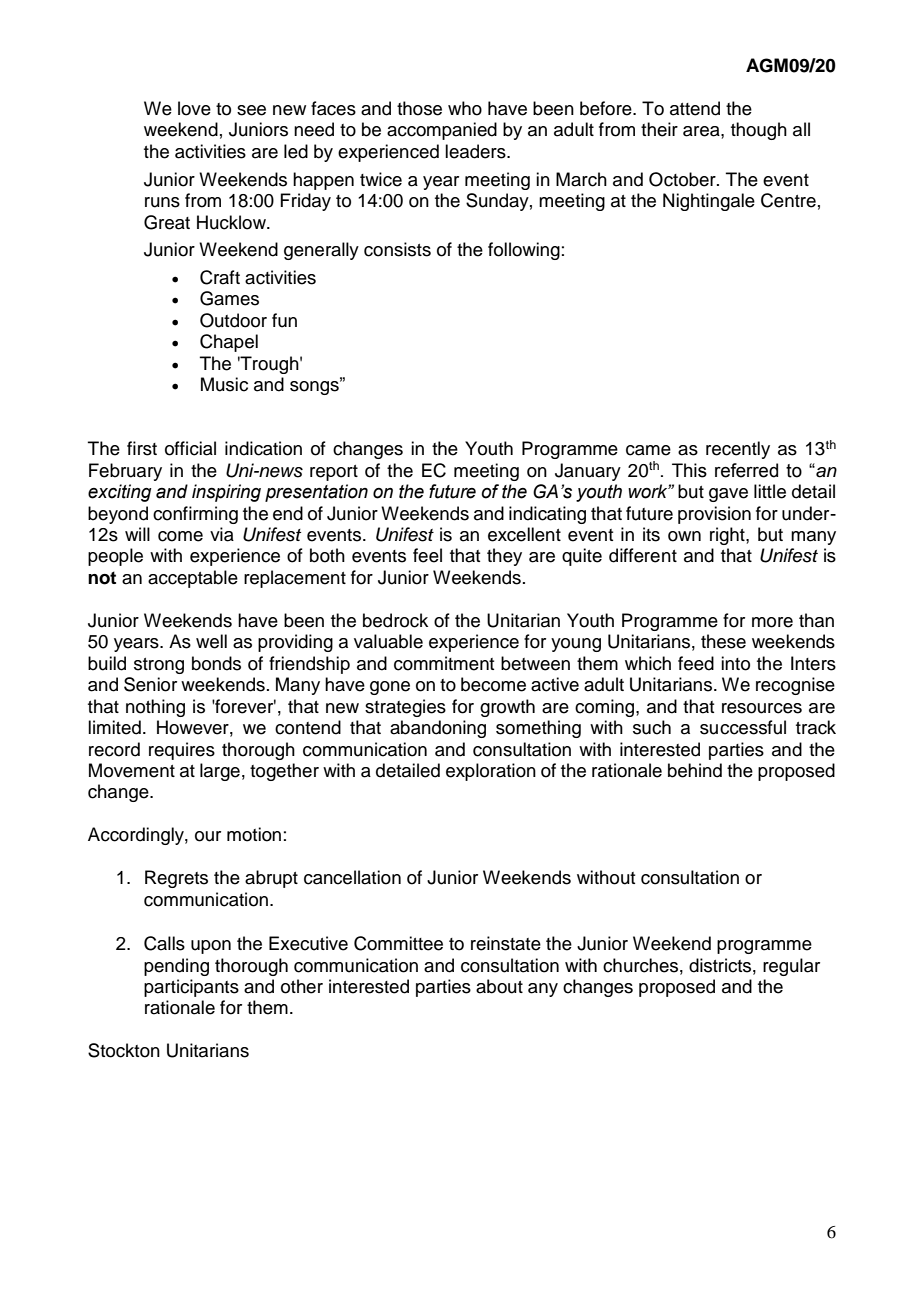  What do you see at coordinates (191, 988) in the image?
I see `participants` at bounding box center [191, 988].
